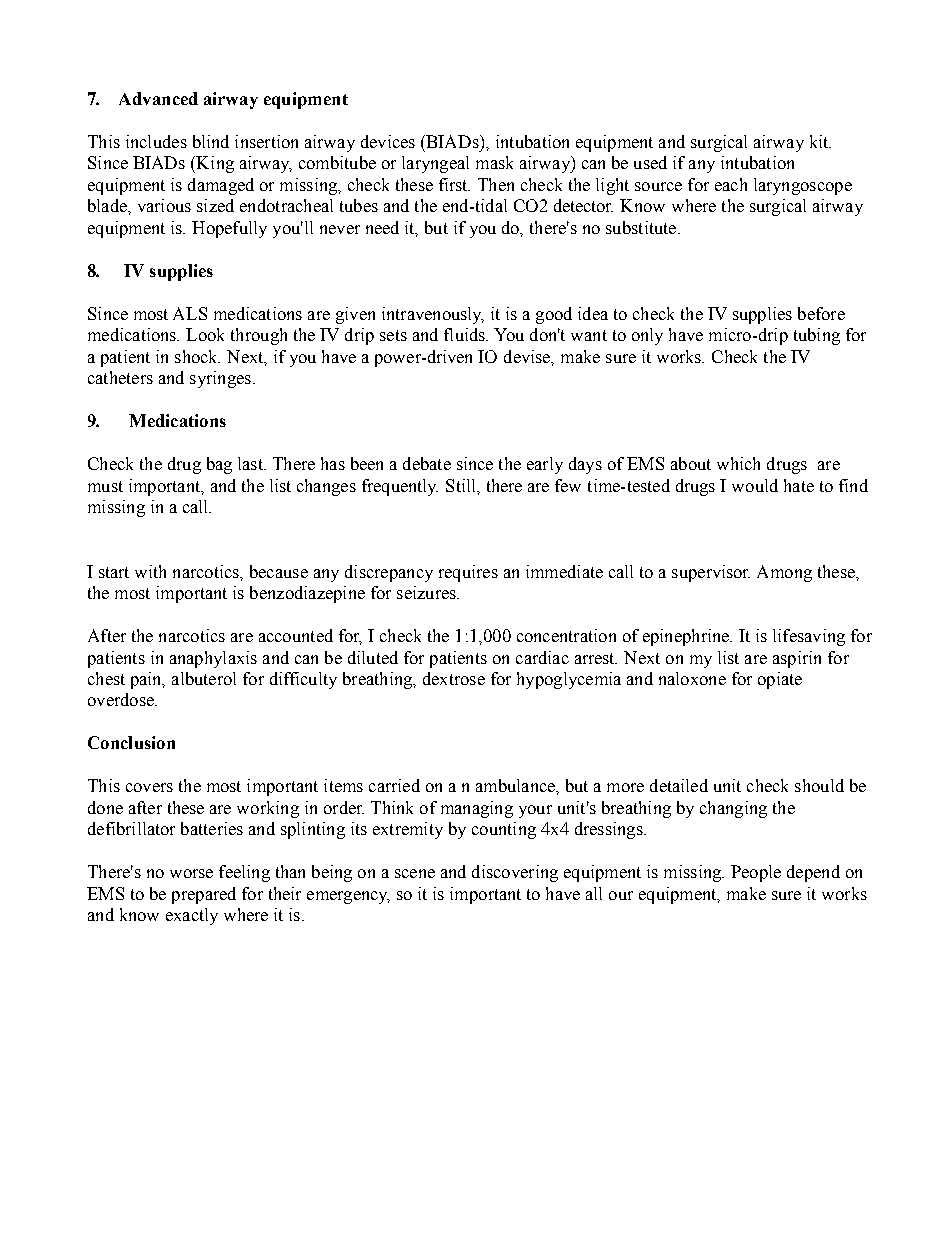 The width and height of the screenshot is (952, 1233). Describe the element at coordinates (784, 573) in the screenshot. I see `Among` at that location.
